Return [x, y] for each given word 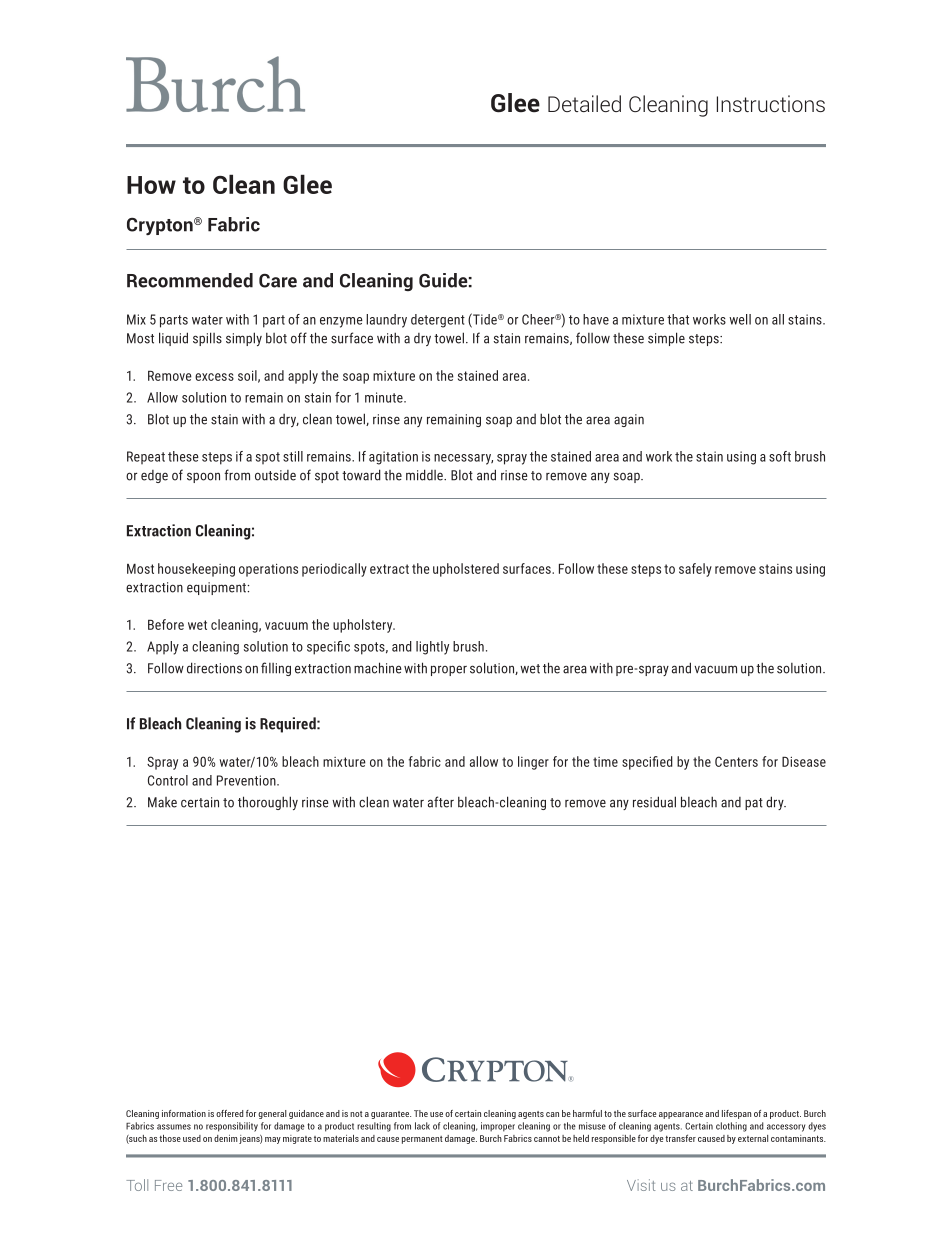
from [237, 475]
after [441, 802]
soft [780, 456]
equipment [217, 588]
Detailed [584, 103]
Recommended [190, 280]
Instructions [771, 103]
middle [425, 475]
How [151, 185]
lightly [432, 648]
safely [695, 570]
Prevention [247, 780]
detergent [438, 321]
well [740, 319]
